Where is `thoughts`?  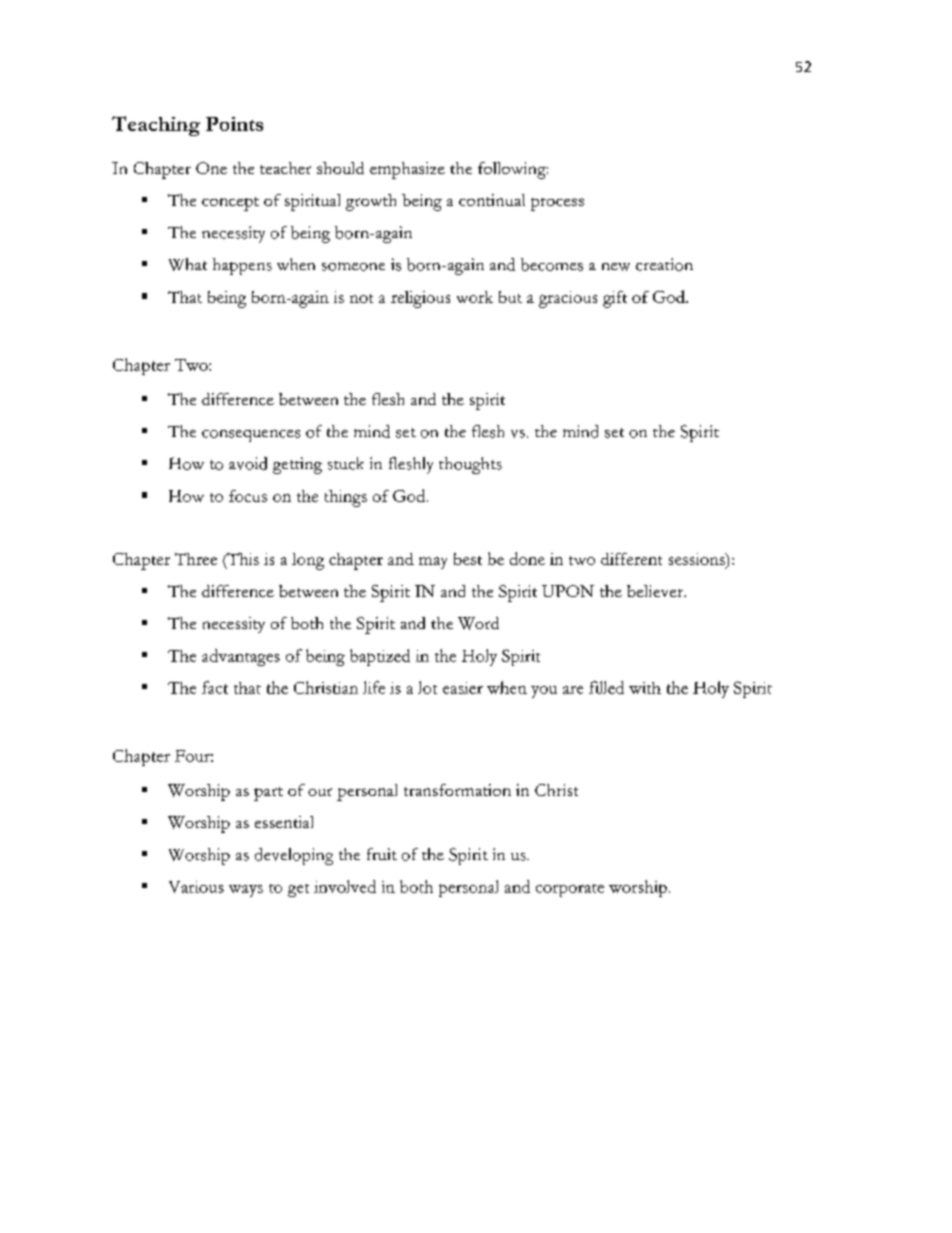
thoughts is located at coordinates (470, 465).
